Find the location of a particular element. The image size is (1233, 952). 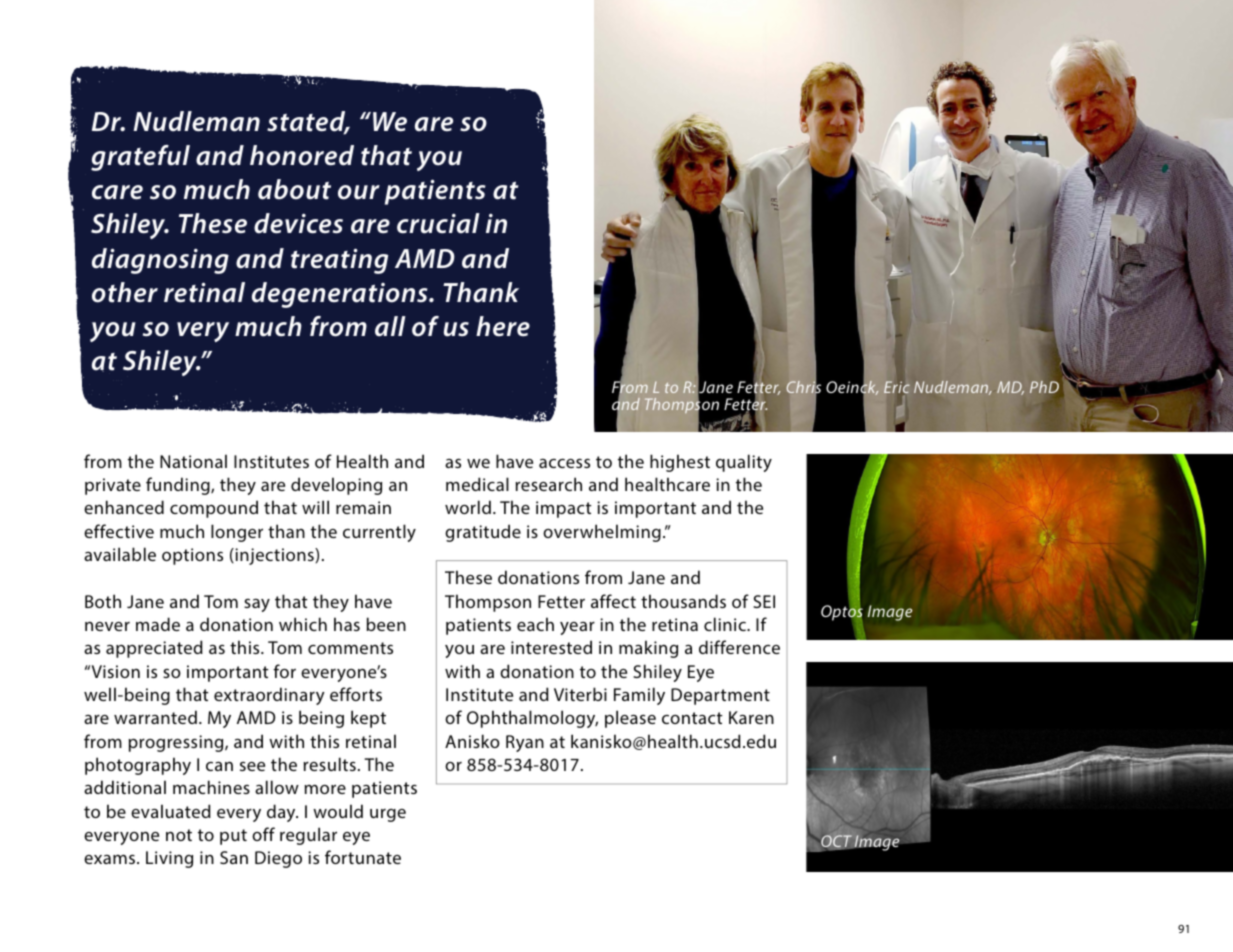

our is located at coordinates (359, 192).
